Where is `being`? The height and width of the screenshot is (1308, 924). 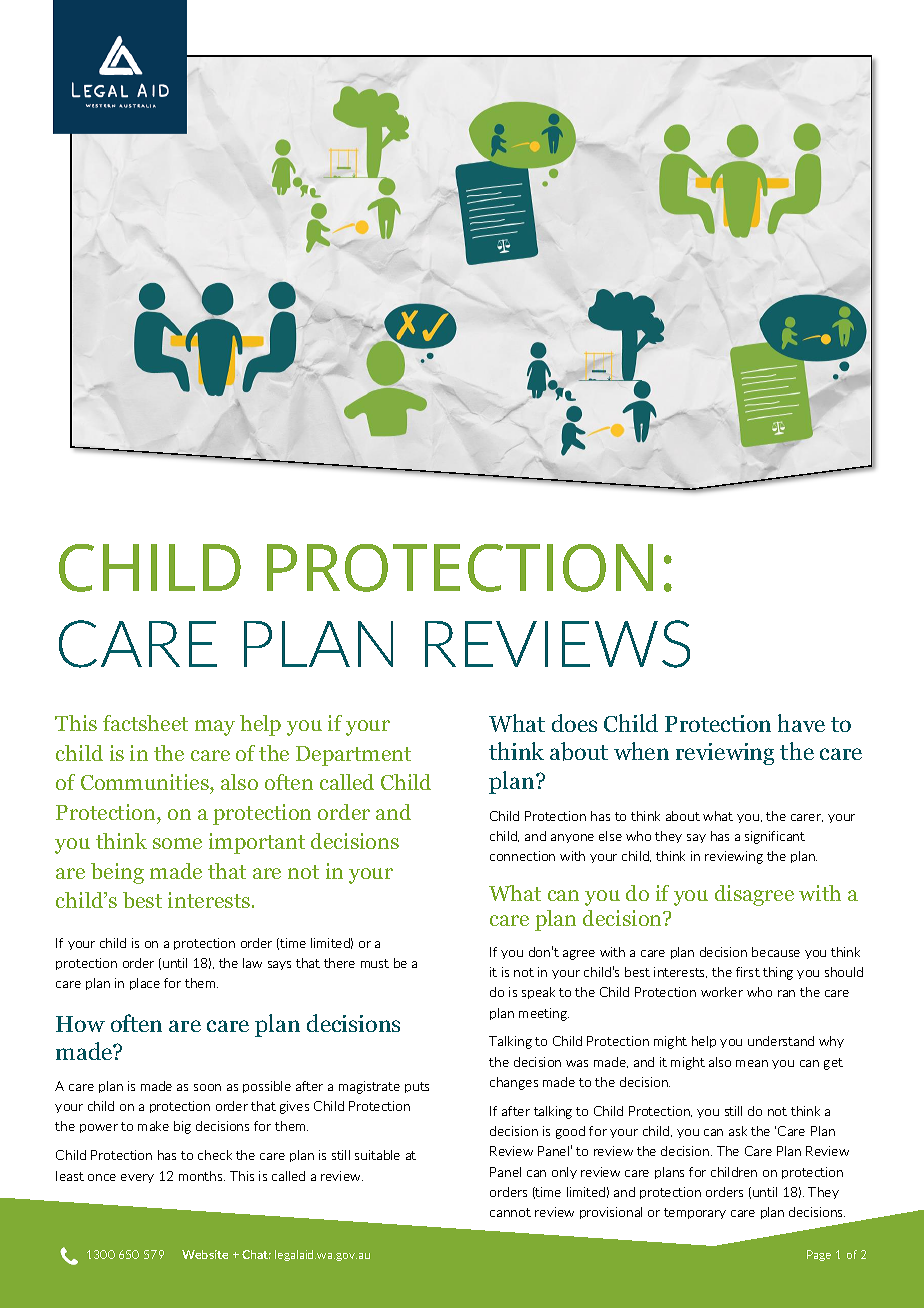 being is located at coordinates (117, 873).
